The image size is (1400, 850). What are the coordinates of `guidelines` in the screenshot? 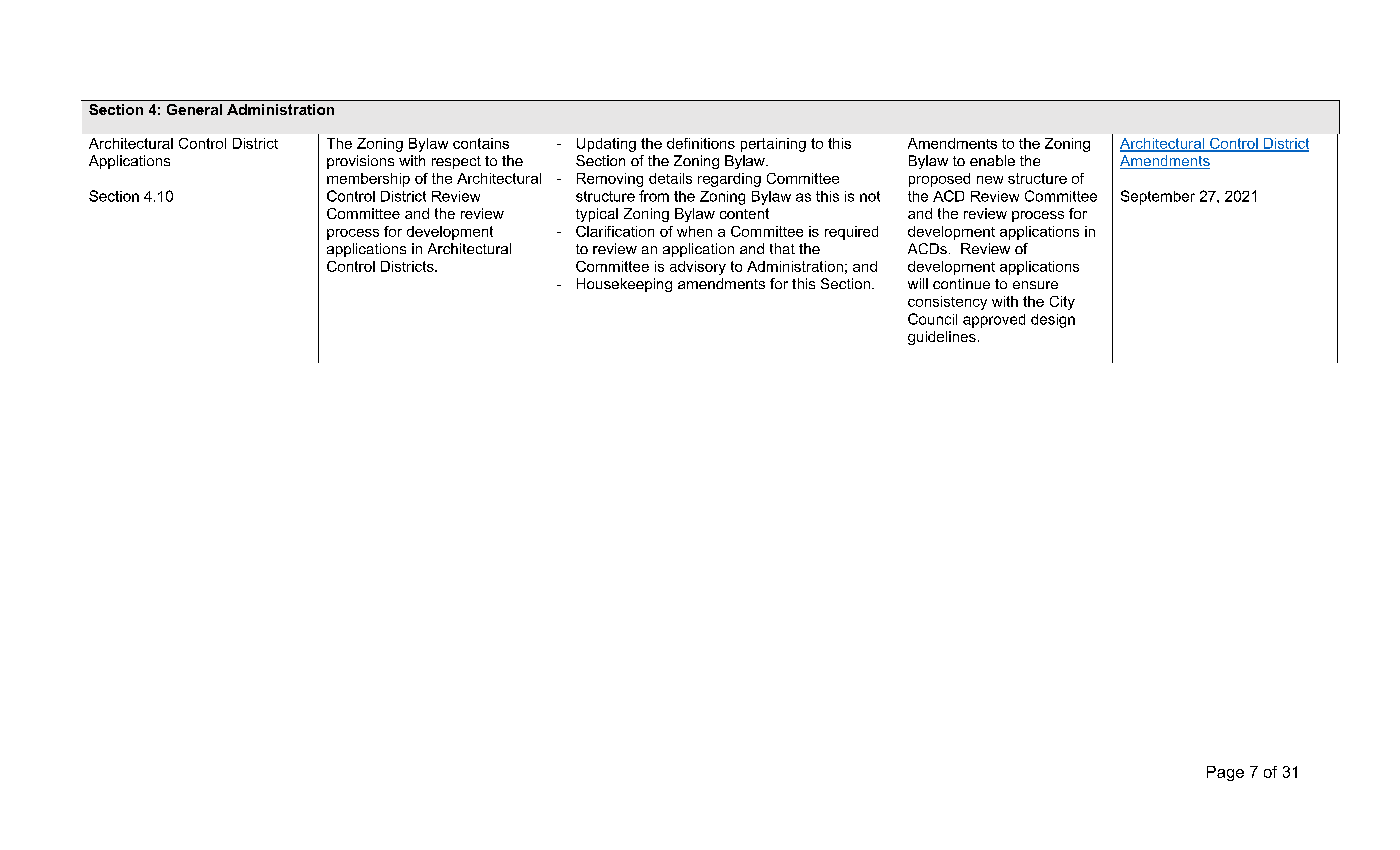 It's located at (942, 338).
